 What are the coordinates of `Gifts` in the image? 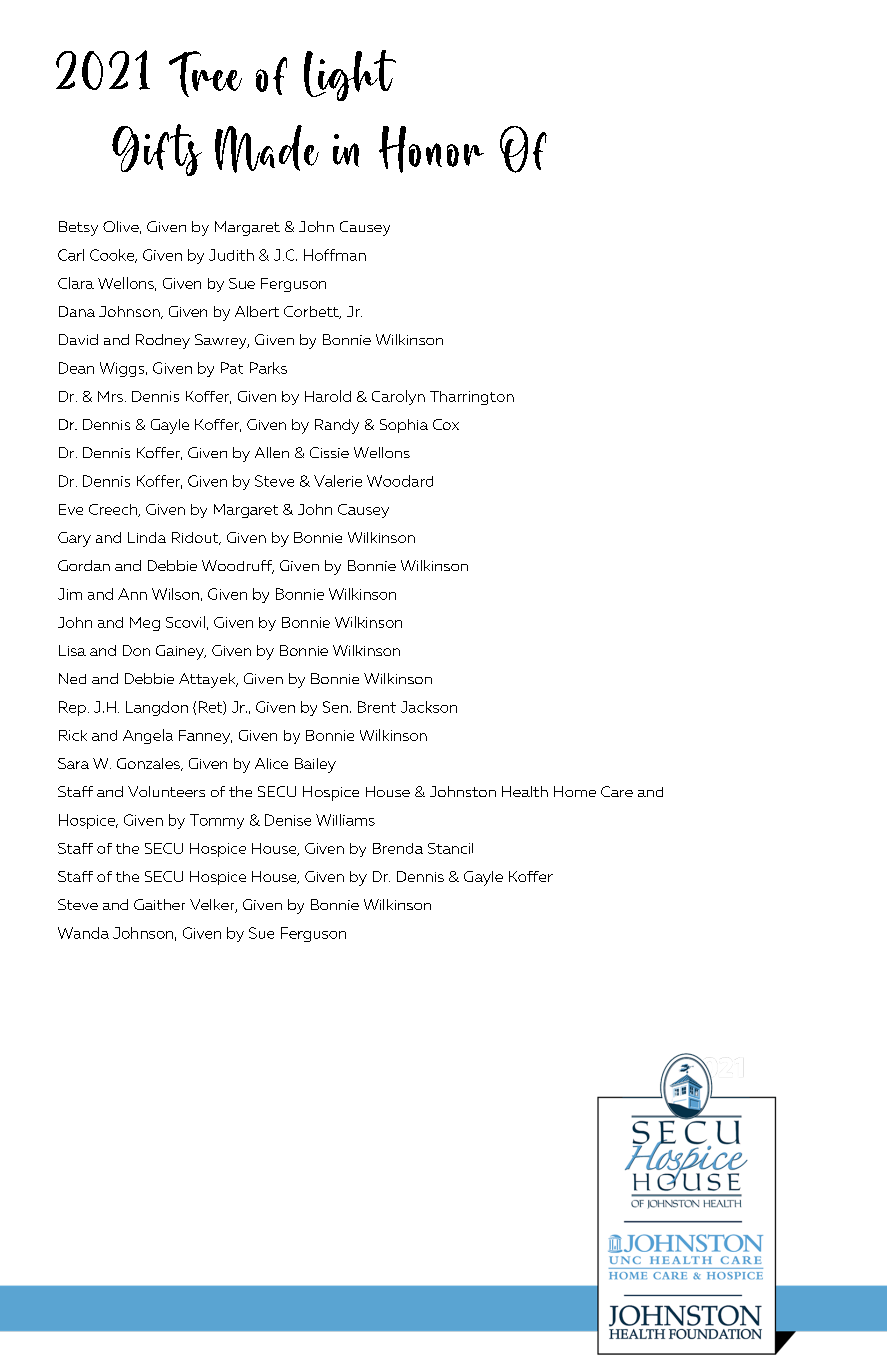 It's located at (157, 150).
